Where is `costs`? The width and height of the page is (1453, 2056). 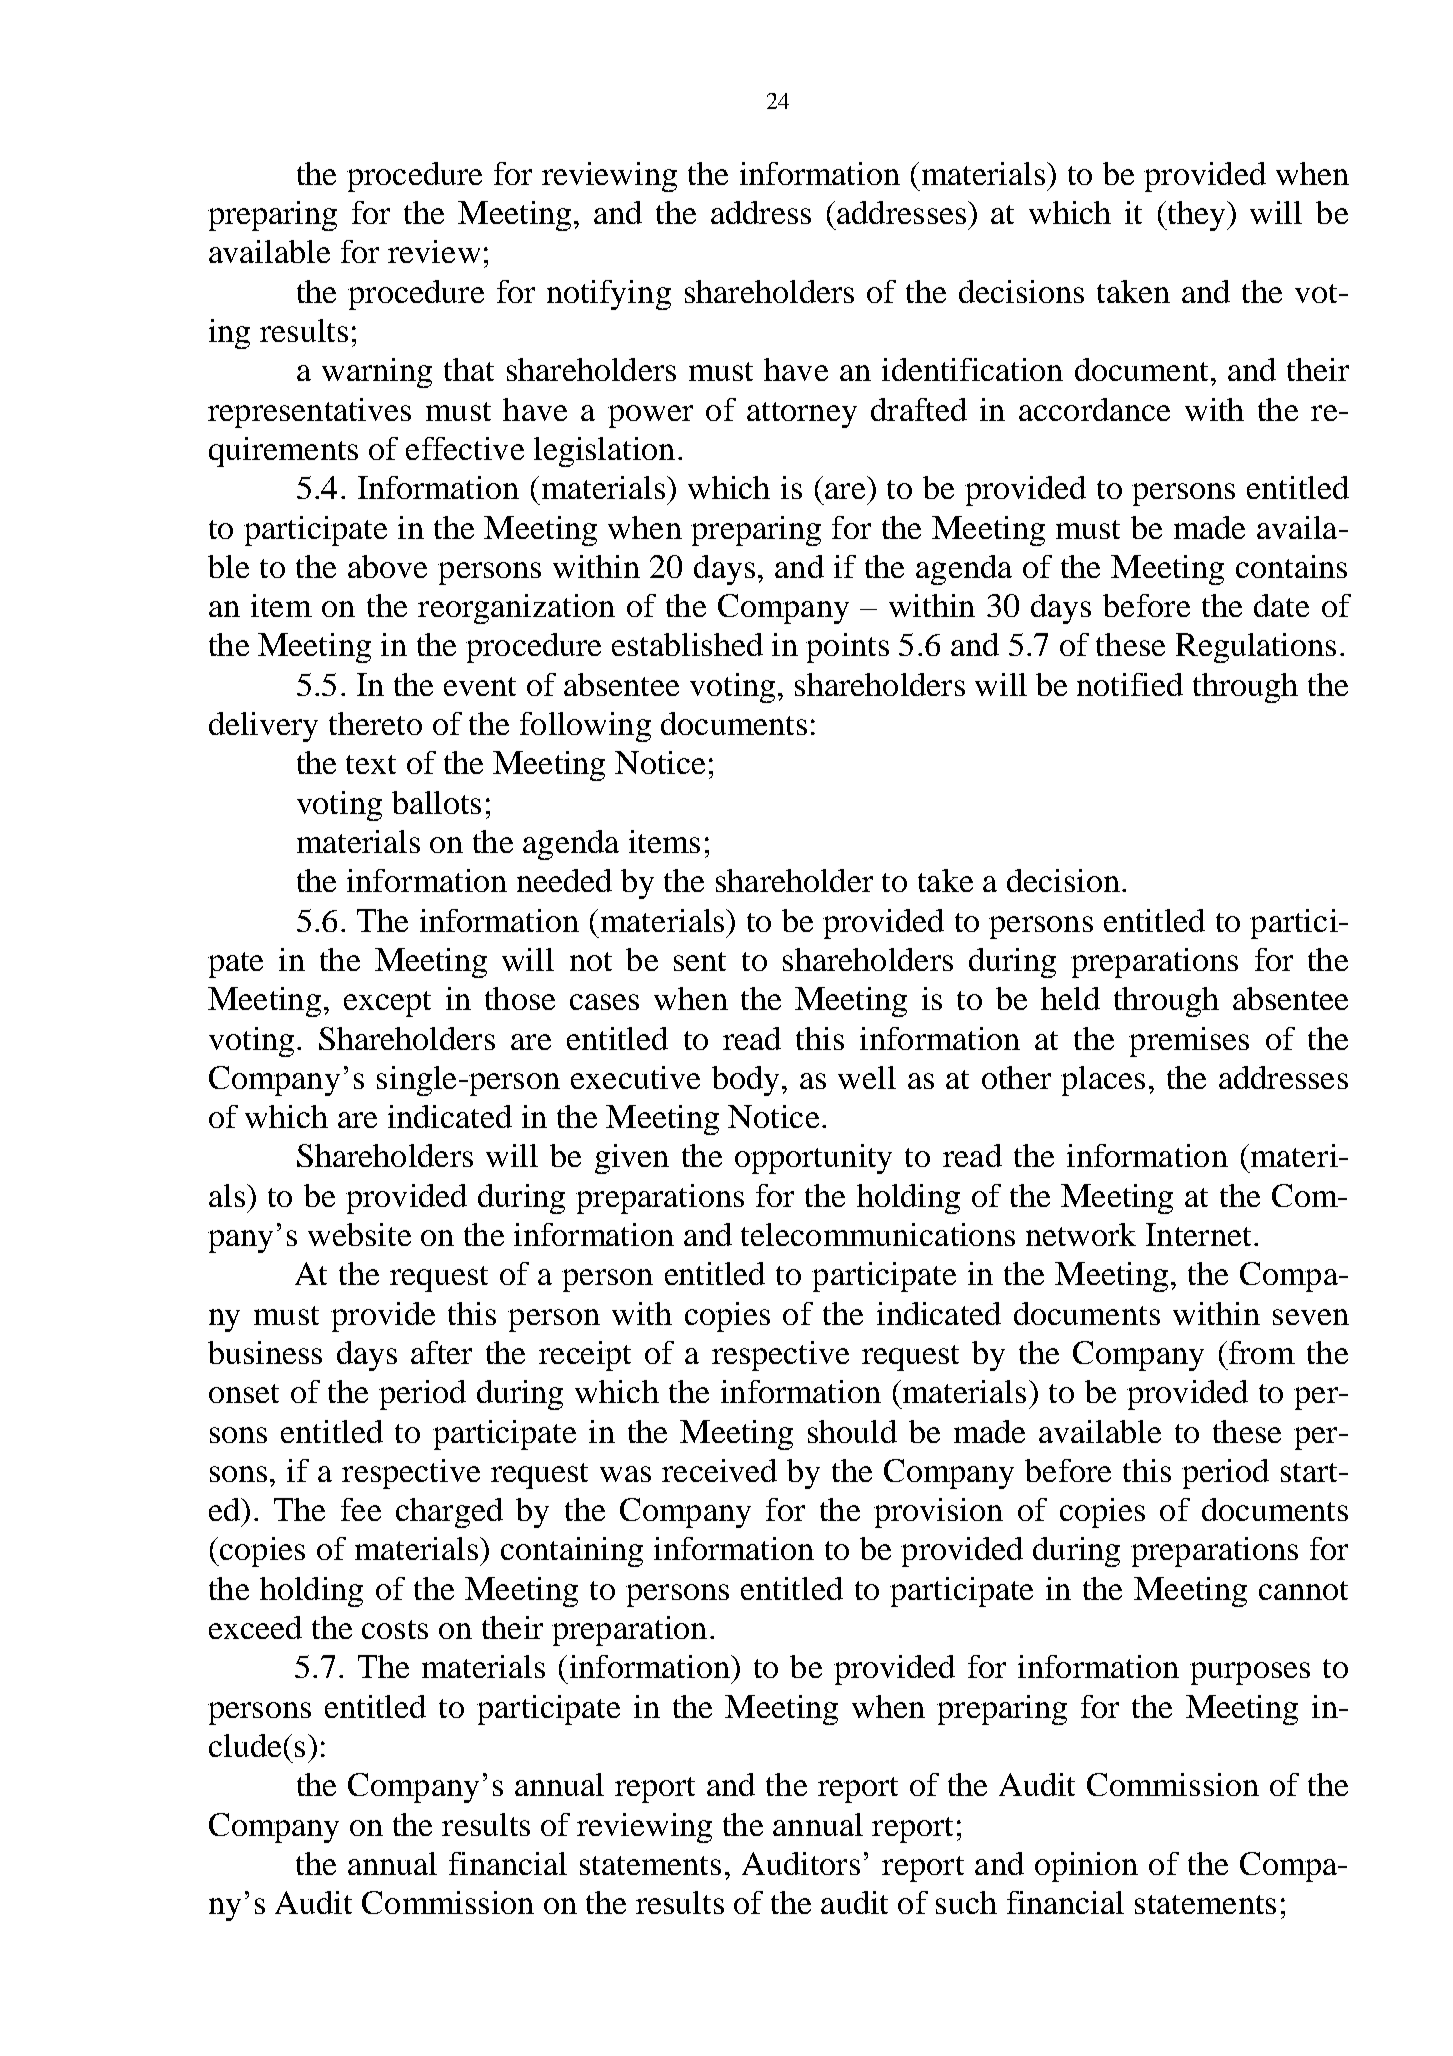
costs is located at coordinates (395, 1629).
